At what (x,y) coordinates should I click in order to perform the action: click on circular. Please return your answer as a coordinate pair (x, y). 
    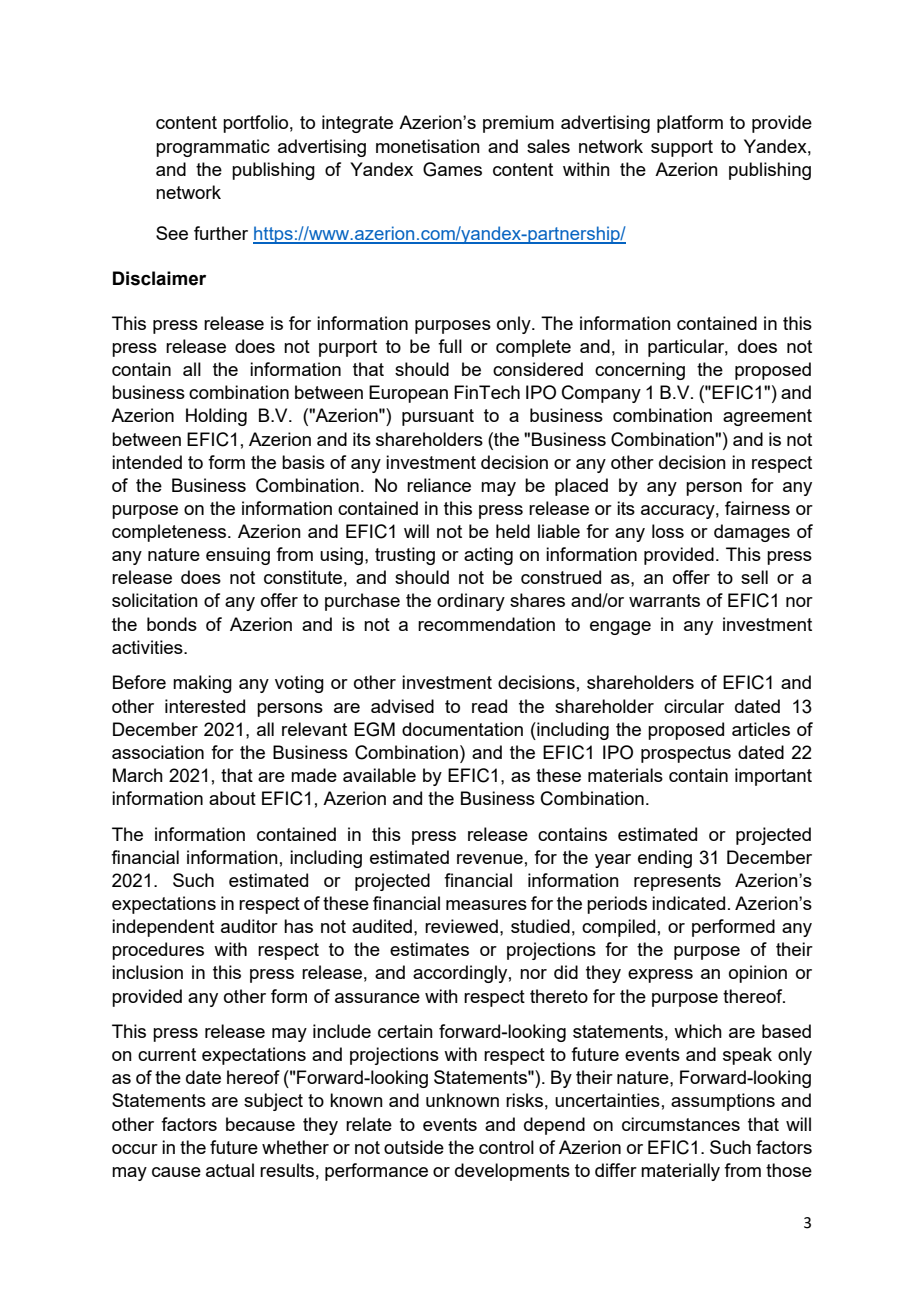
    Looking at the image, I should click on (694, 706).
